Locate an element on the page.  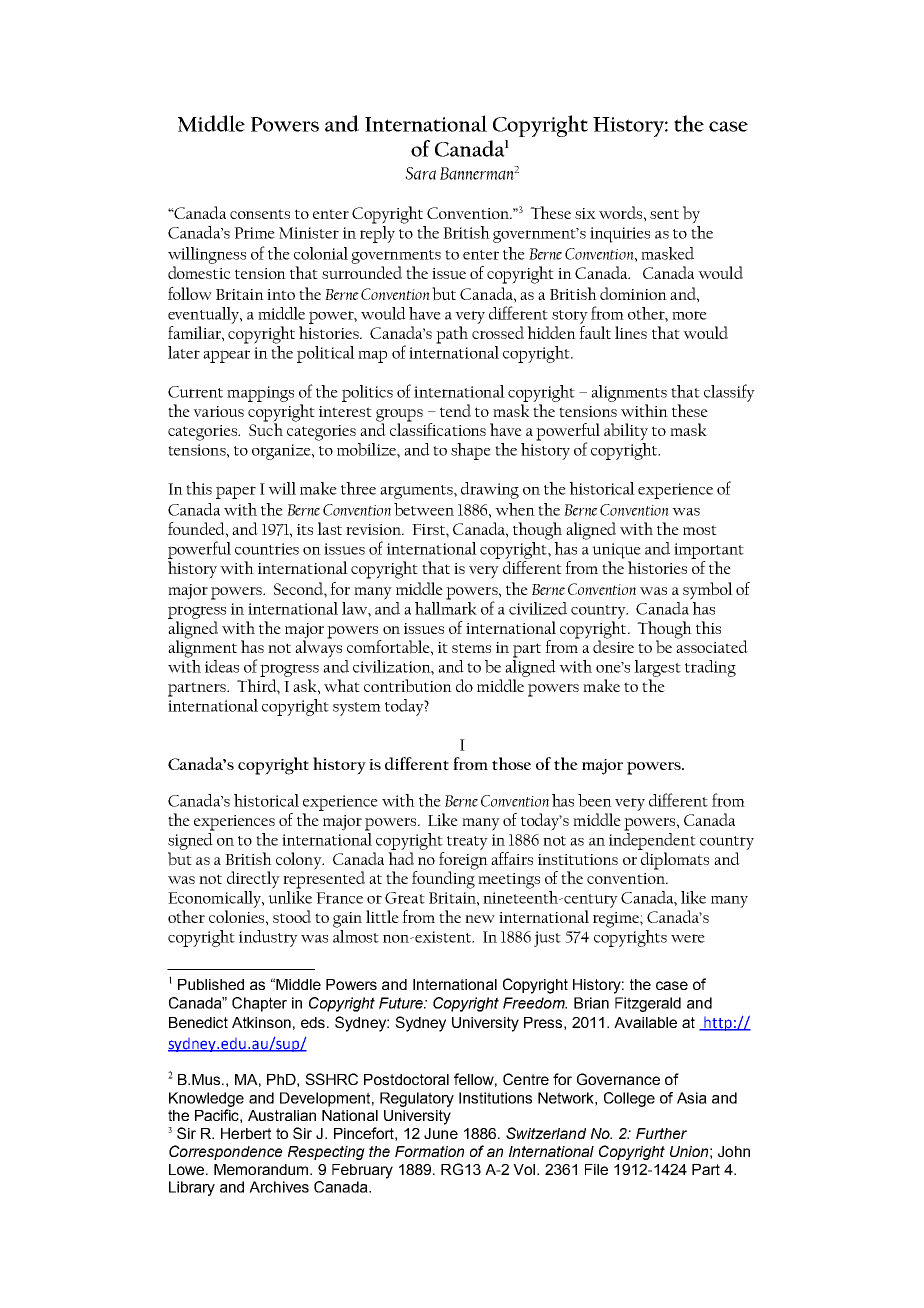
inquiries is located at coordinates (620, 235).
